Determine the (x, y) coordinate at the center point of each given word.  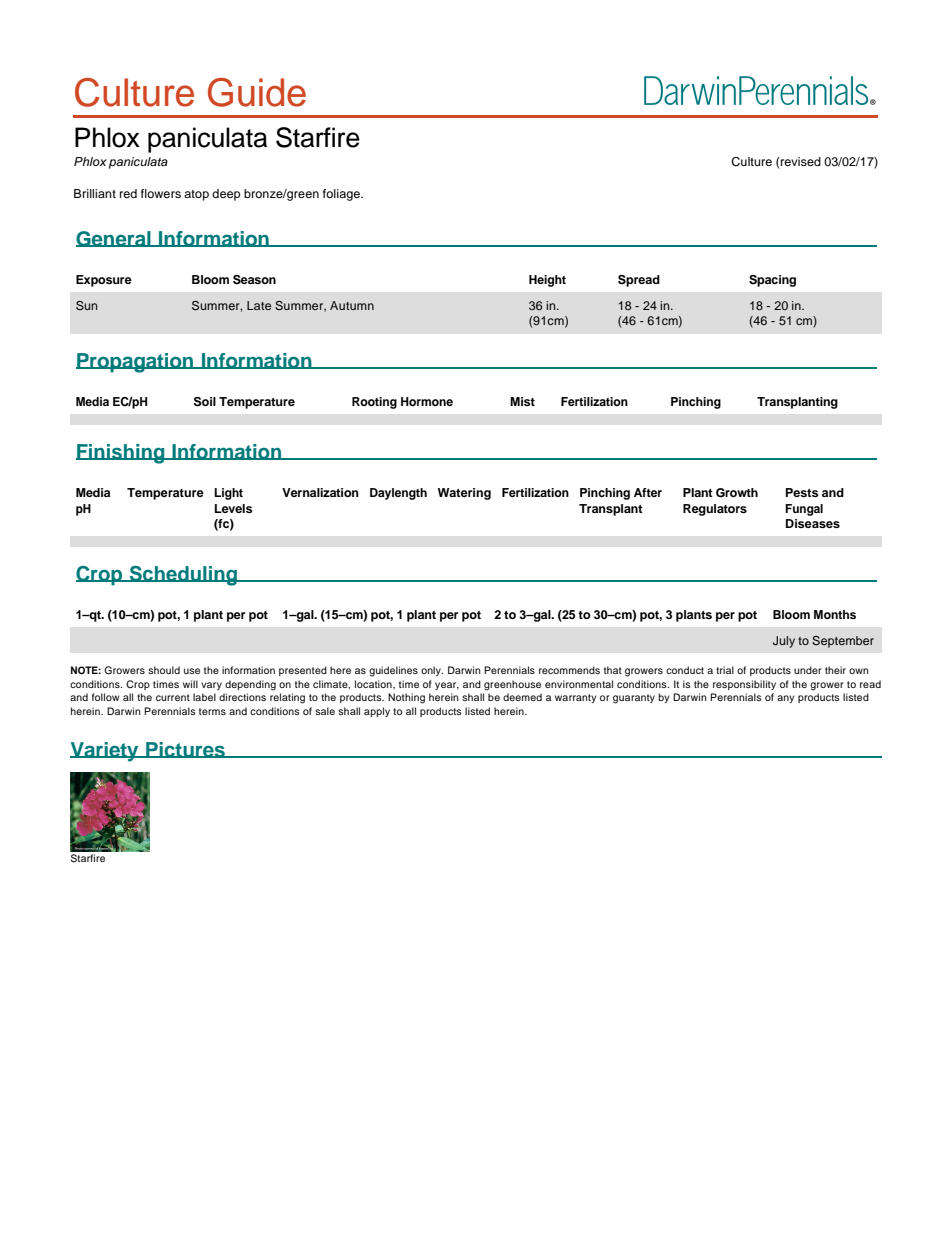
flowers (161, 193)
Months (835, 614)
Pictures (185, 750)
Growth (737, 493)
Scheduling (183, 576)
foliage (342, 195)
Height (547, 281)
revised (800, 161)
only (432, 671)
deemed (522, 697)
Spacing (772, 281)
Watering (464, 494)
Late (259, 305)
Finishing (121, 454)
